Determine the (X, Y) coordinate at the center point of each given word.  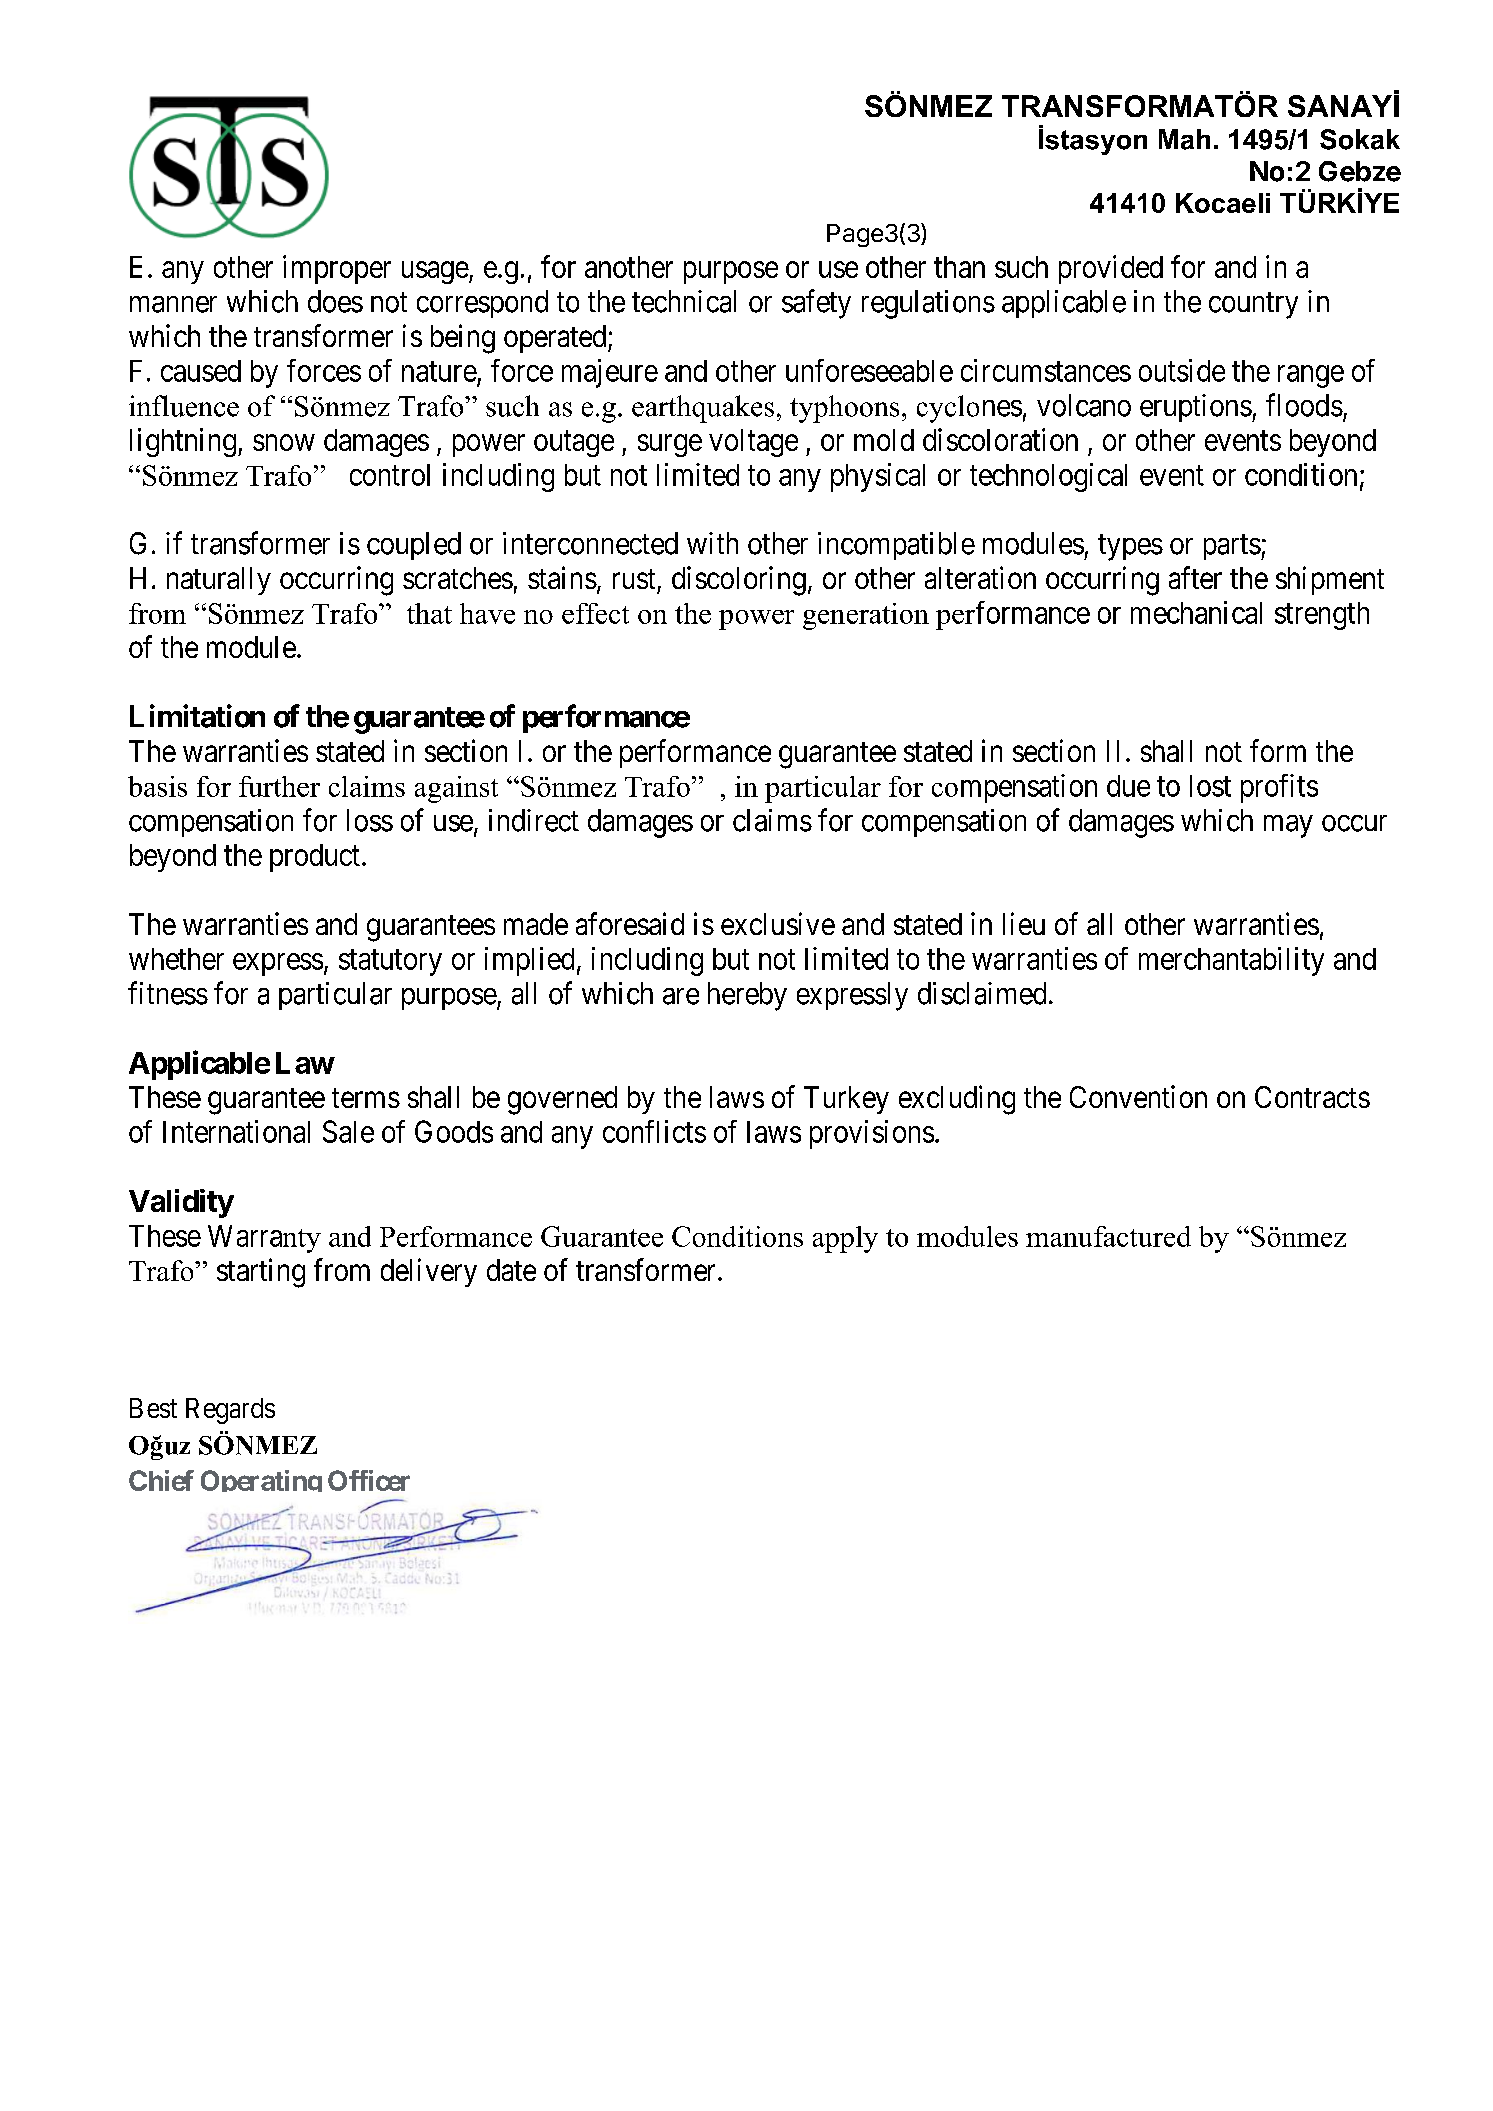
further (279, 786)
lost (1210, 786)
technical (684, 301)
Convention (1138, 1096)
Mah (1184, 139)
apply (845, 1239)
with (712, 543)
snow (284, 442)
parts (1232, 547)
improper (337, 269)
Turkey (846, 1100)
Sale (348, 1131)
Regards (230, 1411)
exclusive (778, 923)
